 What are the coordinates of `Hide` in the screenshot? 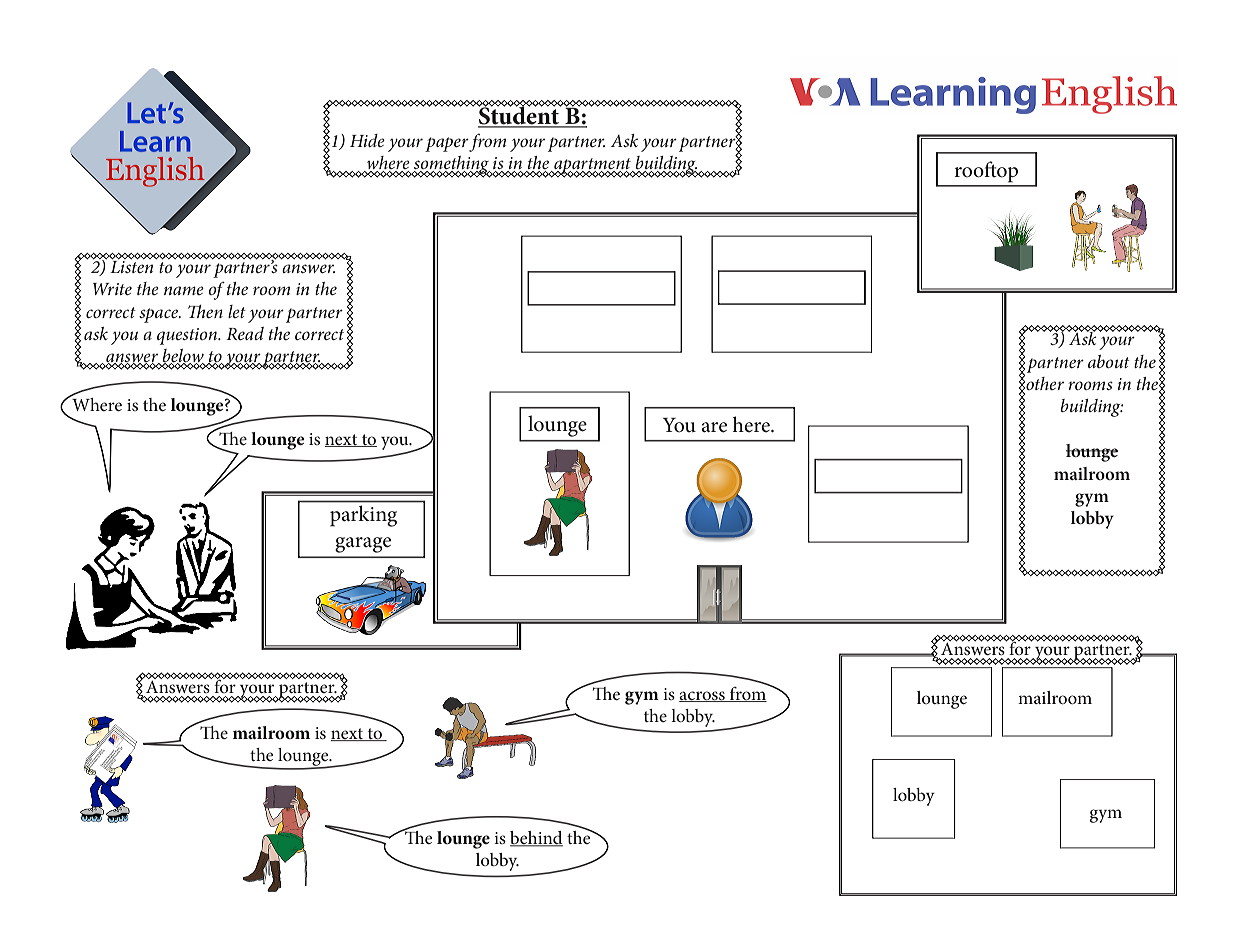 It's located at (367, 140).
